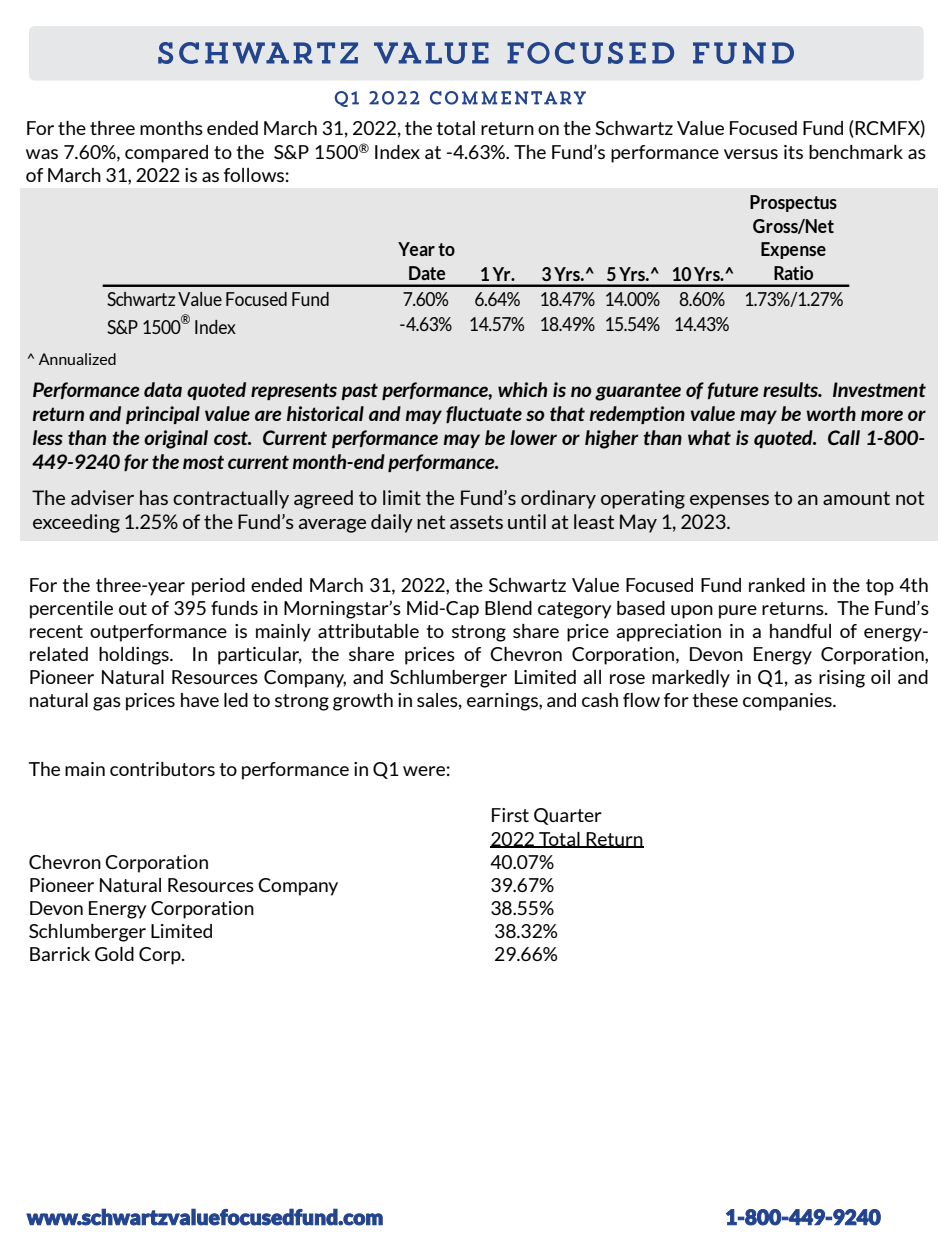 The image size is (952, 1241). What do you see at coordinates (793, 152) in the screenshot?
I see `its` at bounding box center [793, 152].
